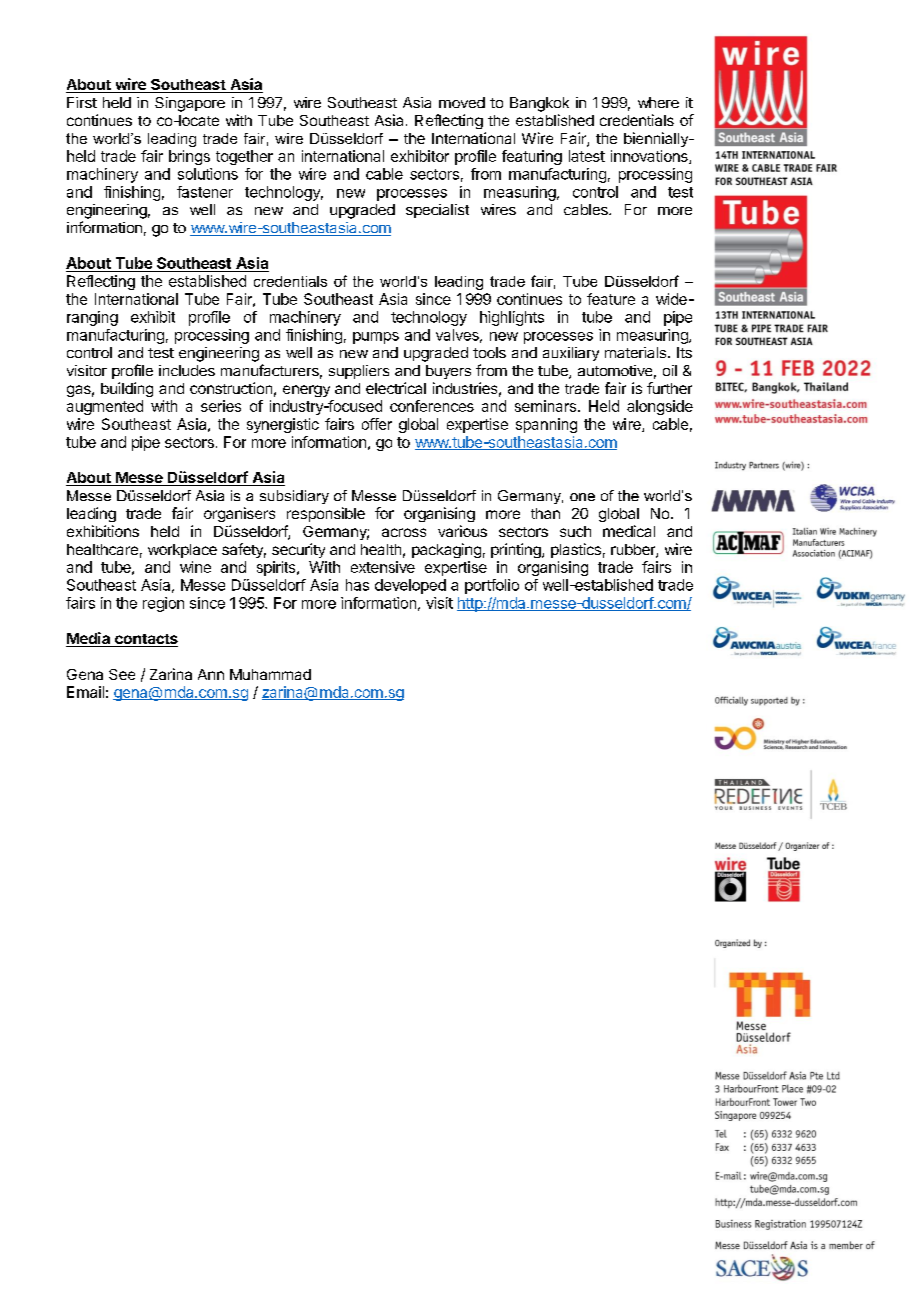 The width and height of the screenshot is (924, 1308). What do you see at coordinates (545, 406) in the screenshot?
I see `seminars` at bounding box center [545, 406].
